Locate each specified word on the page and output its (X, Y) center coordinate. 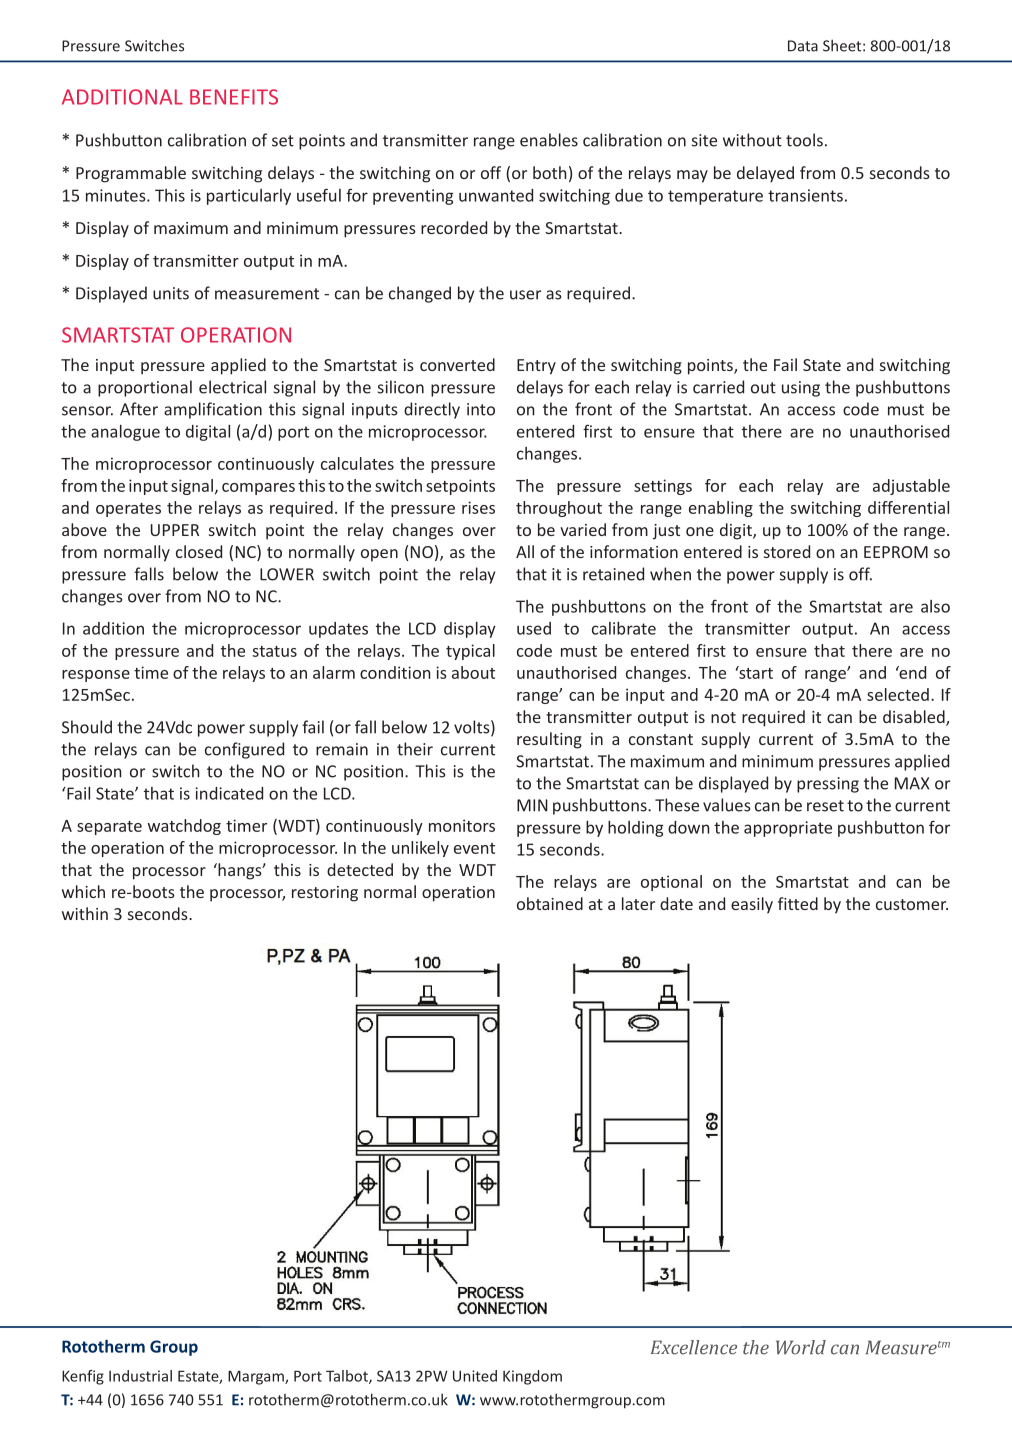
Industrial (140, 1376)
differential (908, 507)
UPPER (175, 530)
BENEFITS (234, 97)
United (475, 1376)
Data (803, 46)
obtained (550, 903)
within (85, 913)
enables (549, 140)
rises (478, 507)
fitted (798, 903)
